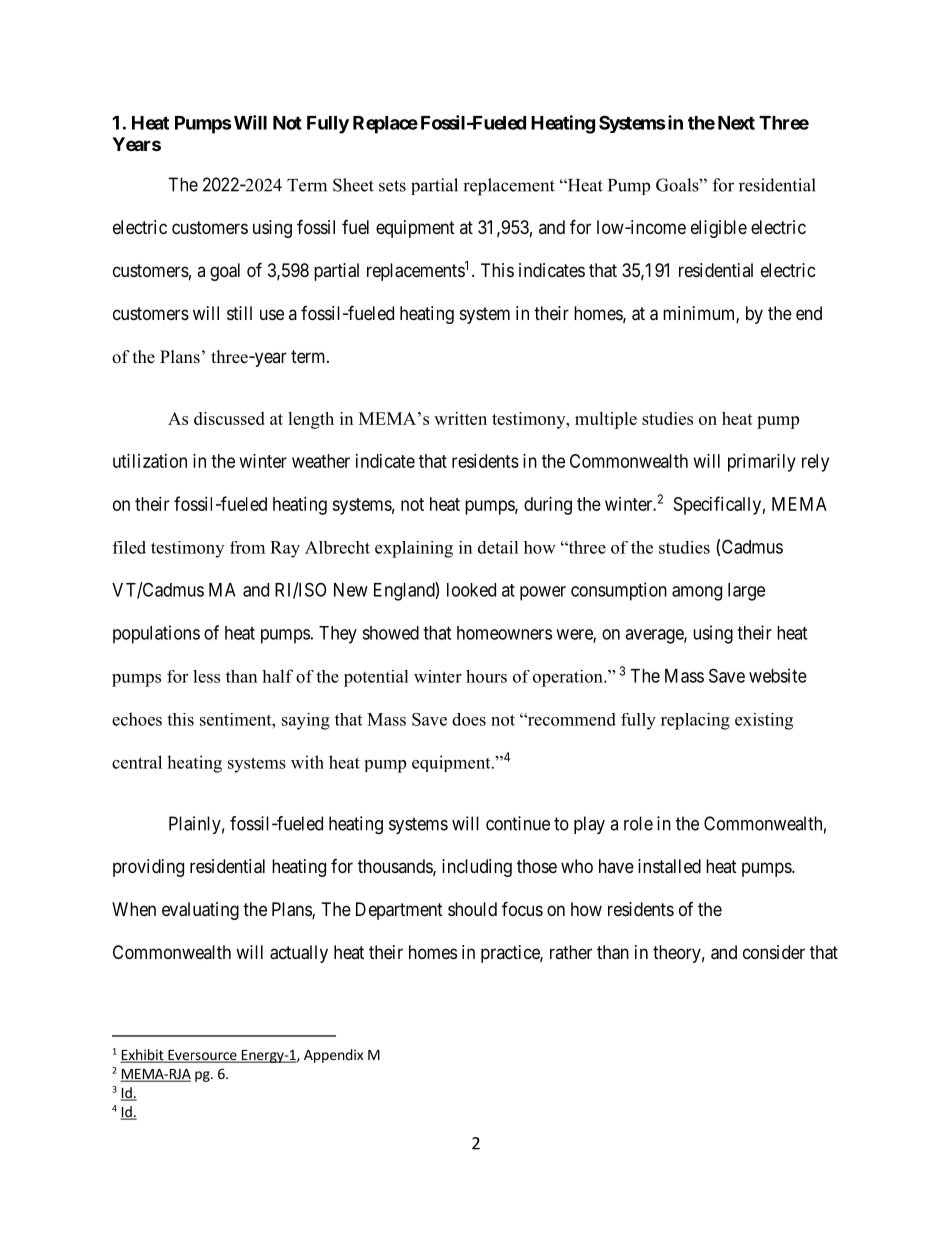 This document has width=952, height=1233. Describe the element at coordinates (353, 185) in the document. I see `Sheet` at that location.
